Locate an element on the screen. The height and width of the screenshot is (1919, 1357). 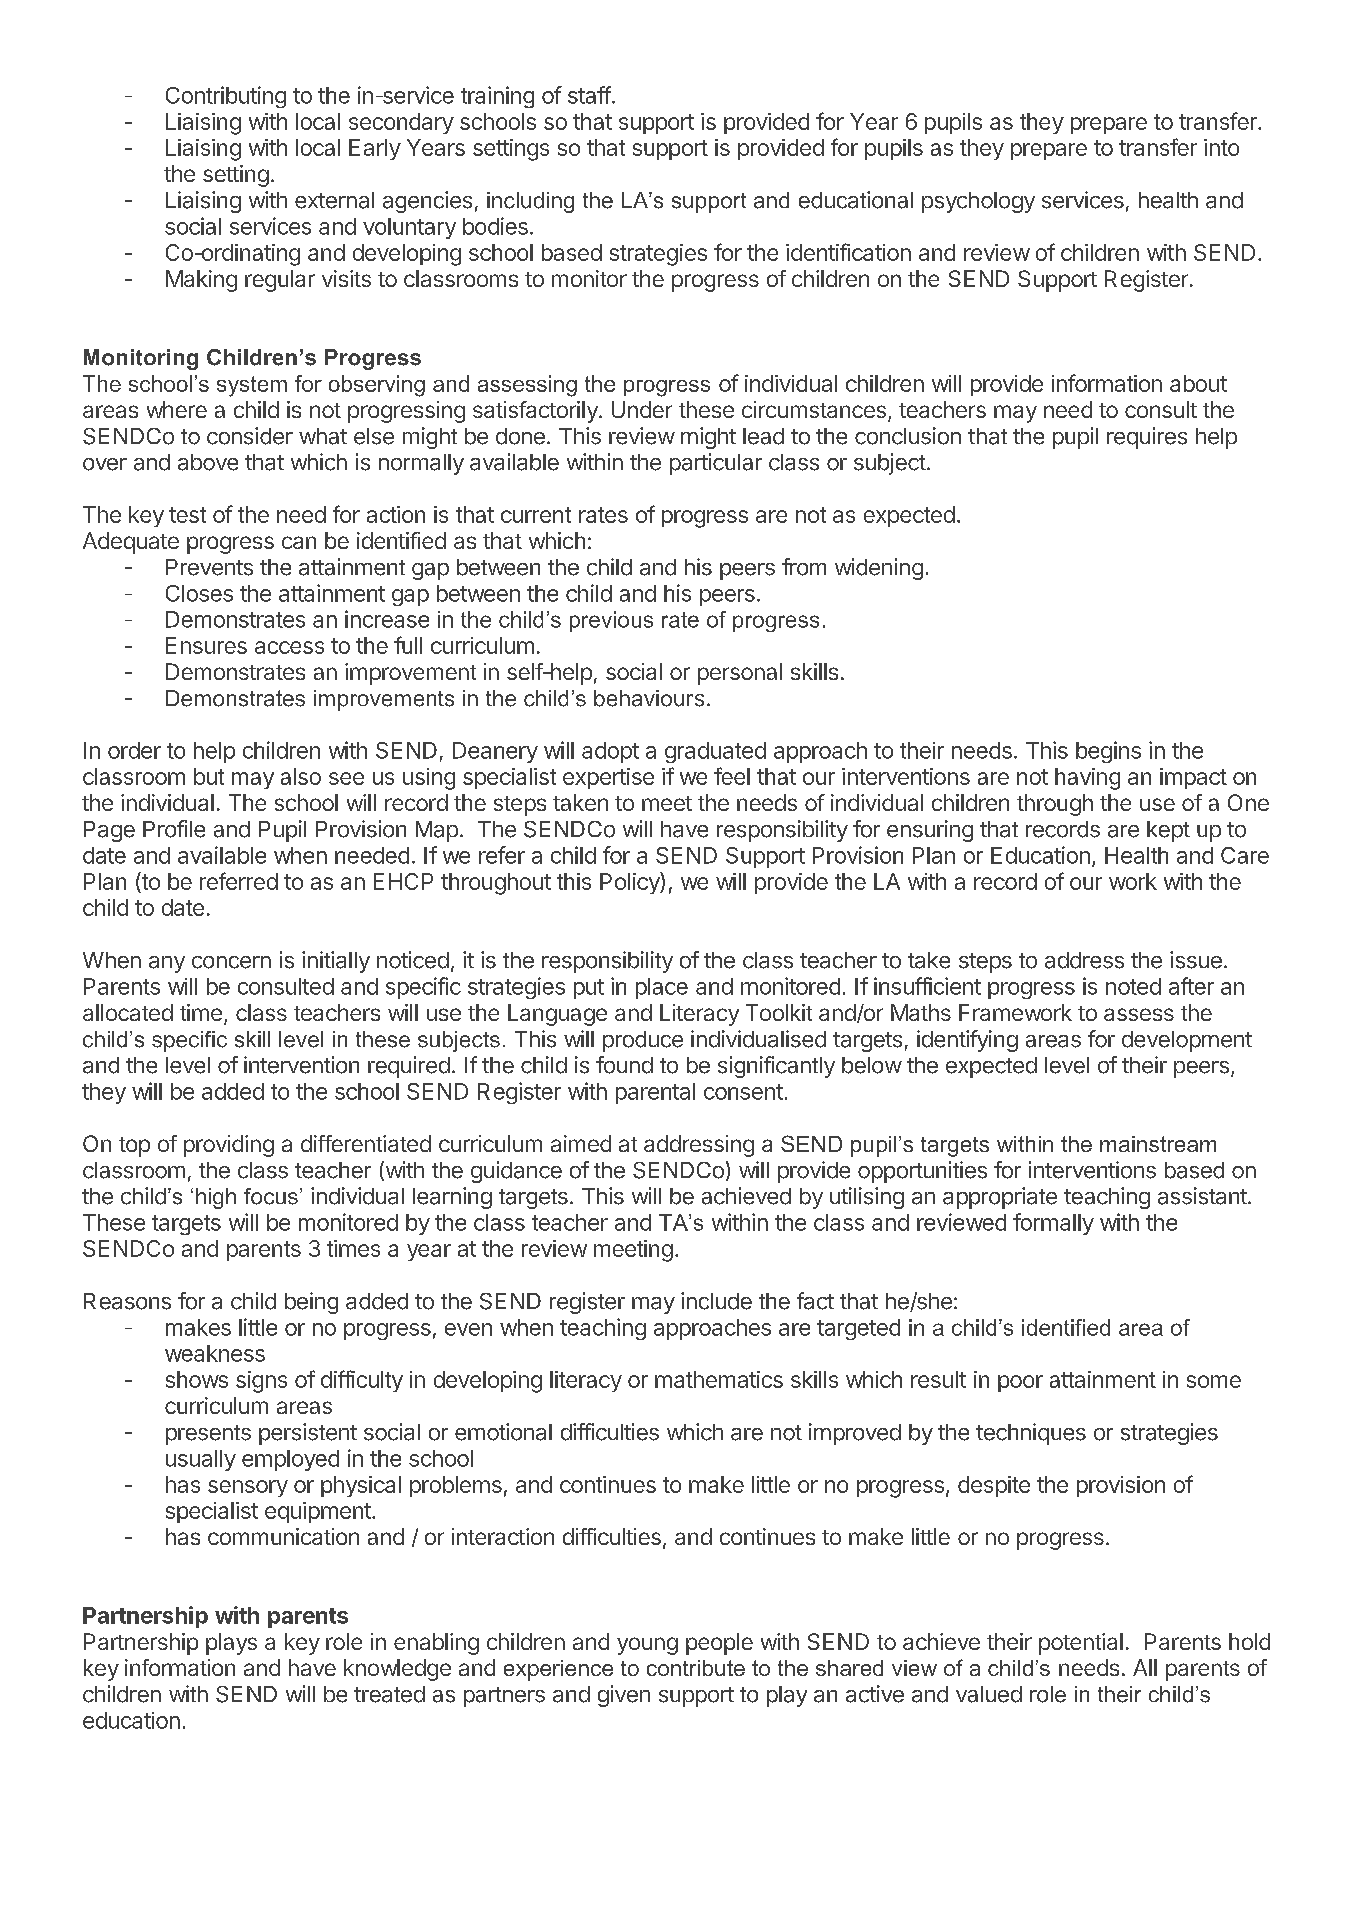
Contributing is located at coordinates (226, 97).
